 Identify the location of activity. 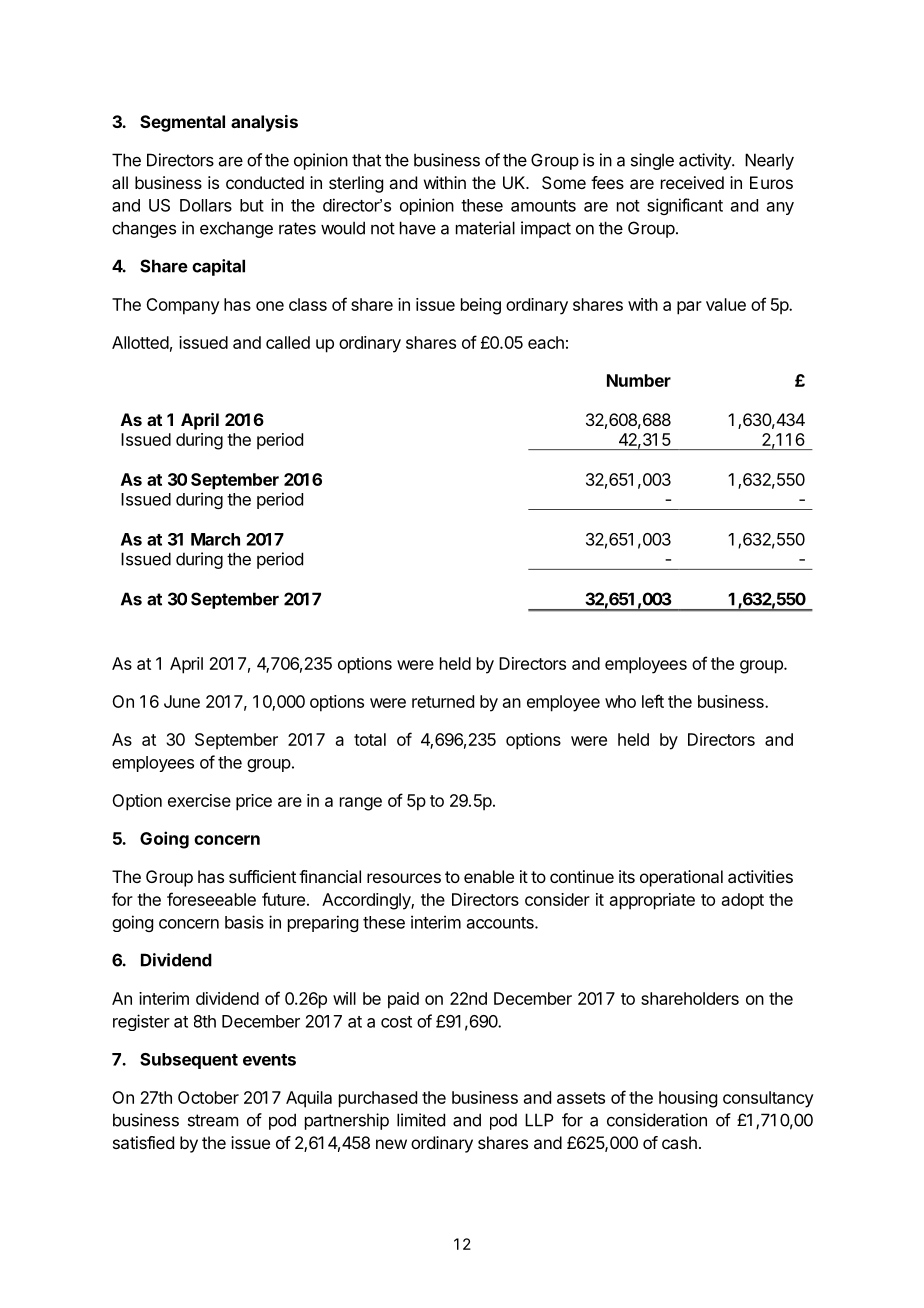
(706, 161).
